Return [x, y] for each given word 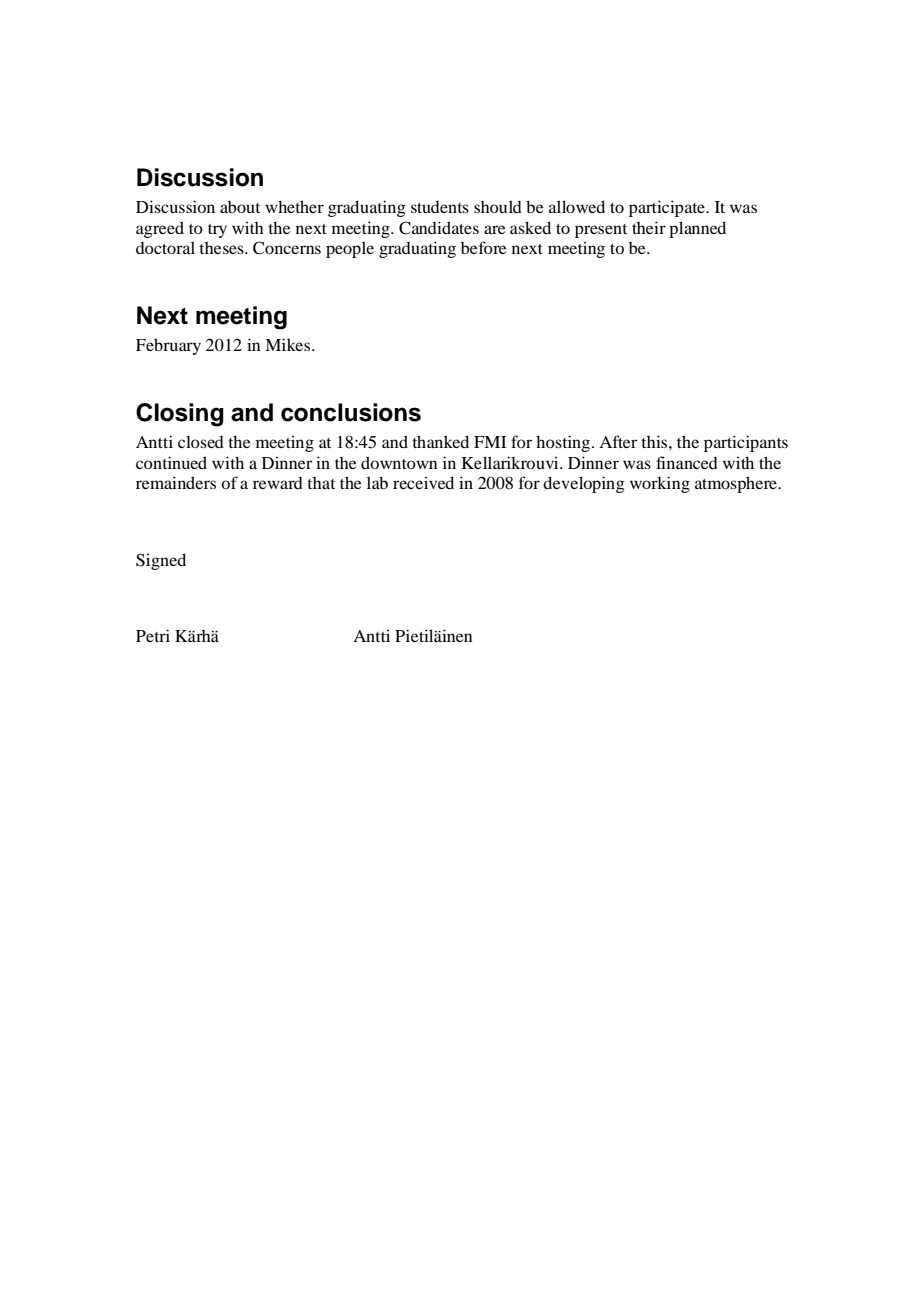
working [660, 484]
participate [668, 208]
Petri [153, 635]
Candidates [439, 228]
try [217, 231]
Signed [161, 561]
